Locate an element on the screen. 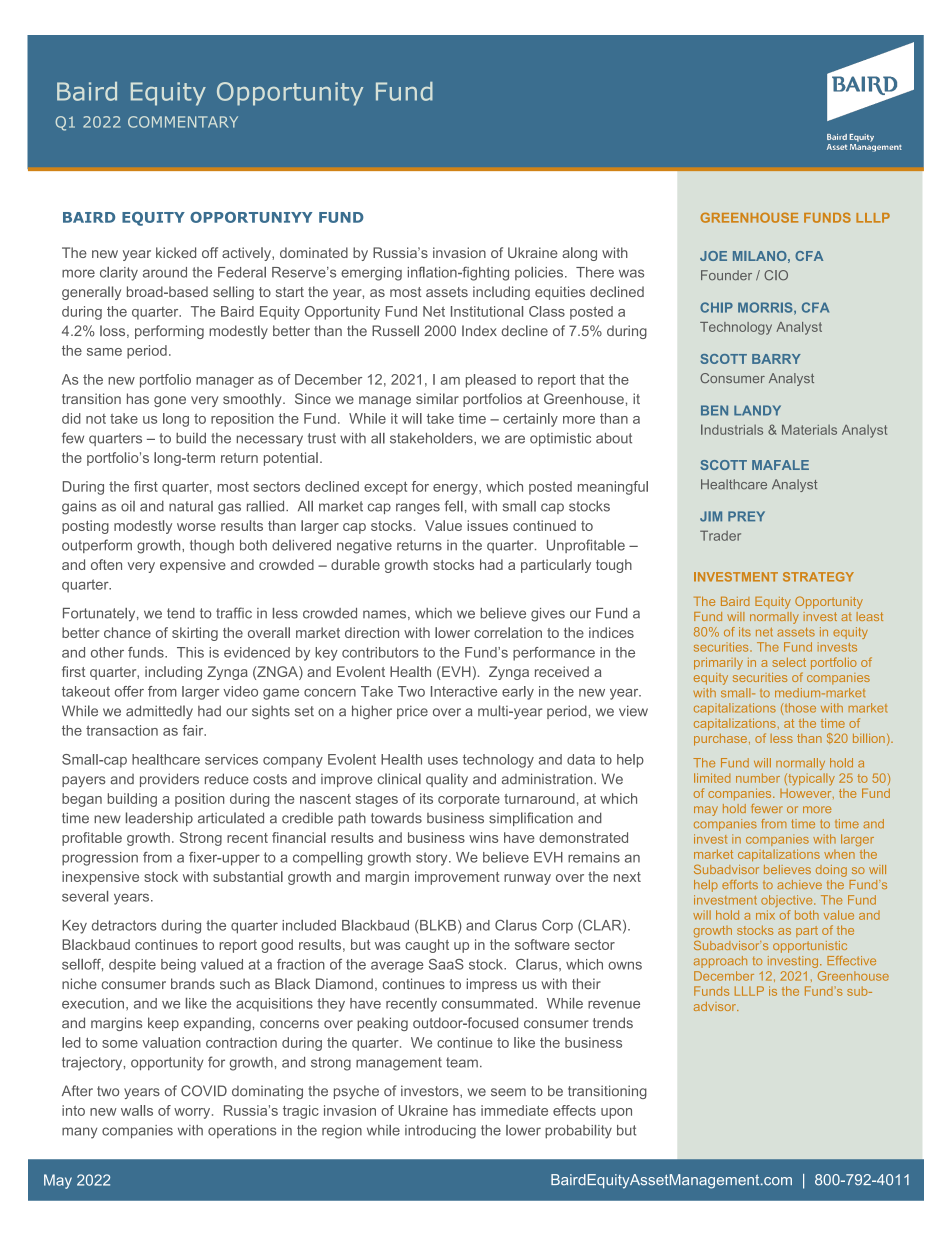 Image resolution: width=952 pixels, height=1233 pixels. pleased is located at coordinates (491, 381).
